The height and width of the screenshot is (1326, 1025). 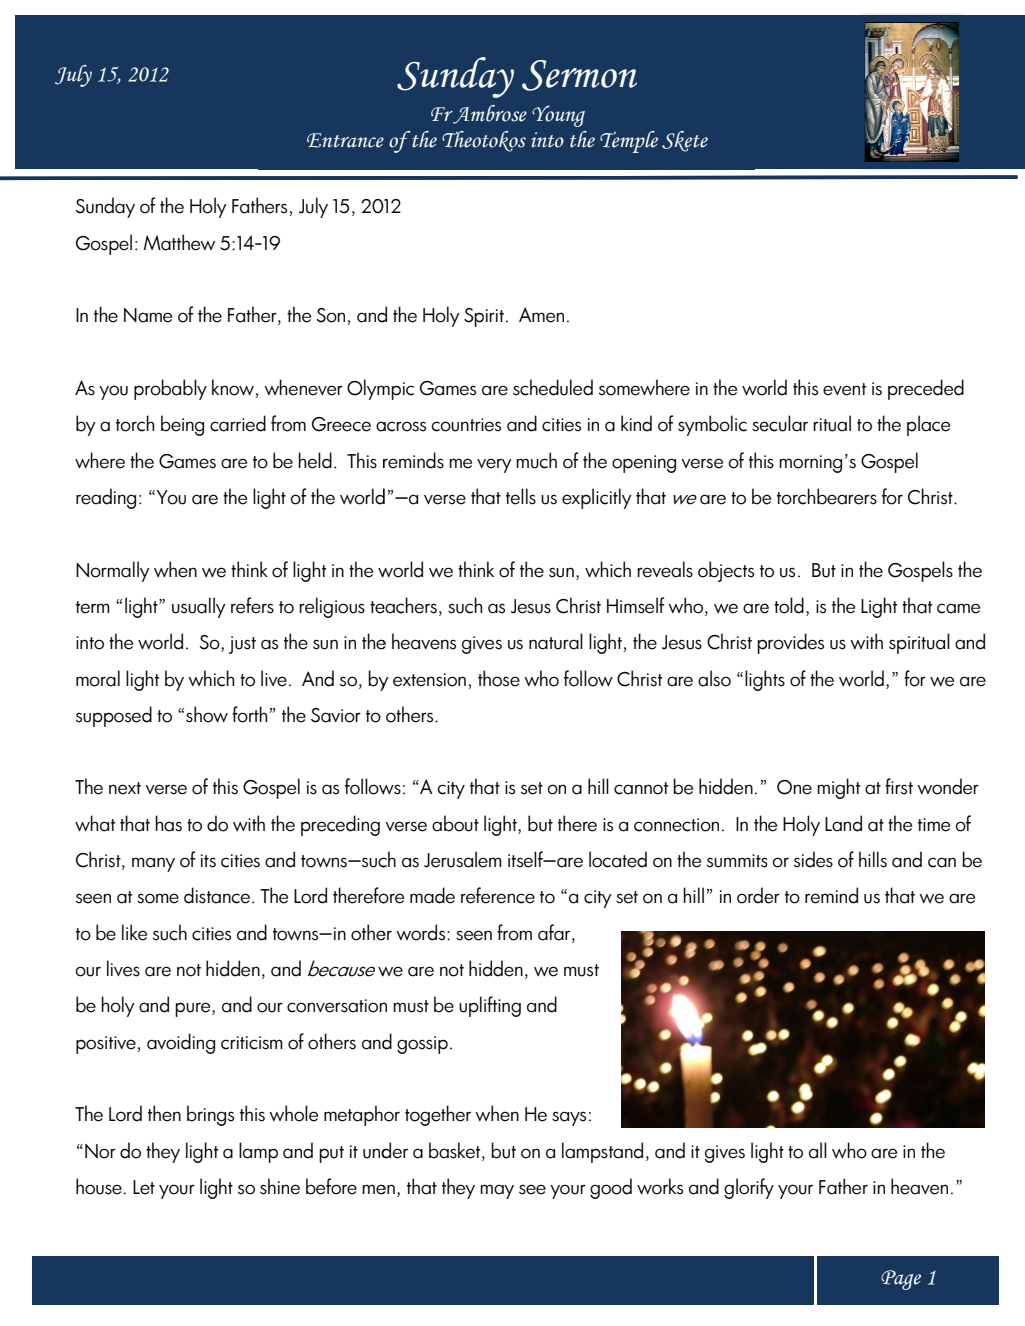 I want to click on religious, so click(x=332, y=607).
